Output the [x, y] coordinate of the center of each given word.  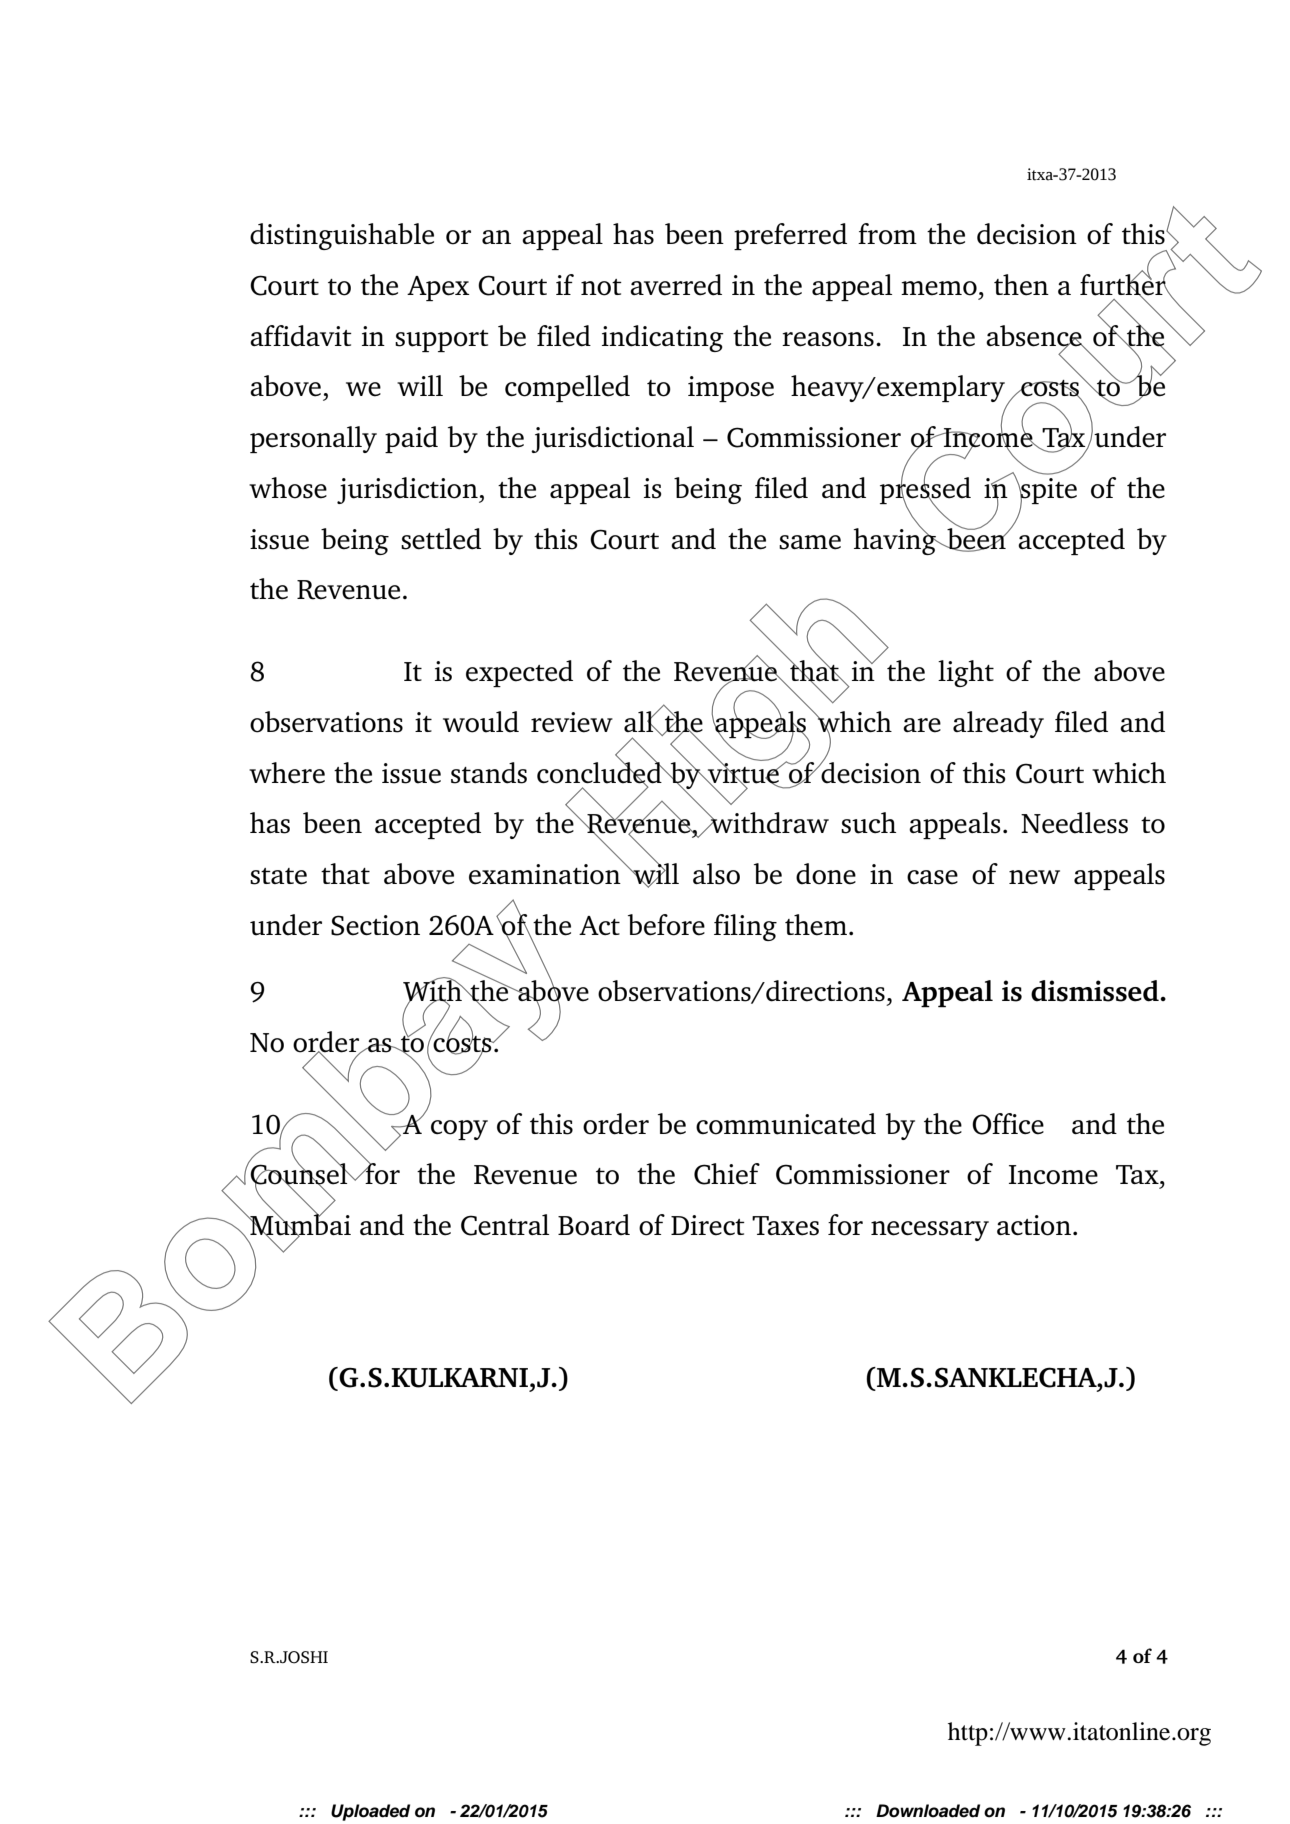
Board [594, 1225]
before [666, 925]
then [1021, 285]
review [572, 722]
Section [375, 925]
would [481, 722]
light [966, 673]
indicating [663, 338]
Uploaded [370, 1812]
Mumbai [299, 1225]
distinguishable [342, 236]
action [1034, 1225]
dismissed [1095, 991]
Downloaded [928, 1811]
